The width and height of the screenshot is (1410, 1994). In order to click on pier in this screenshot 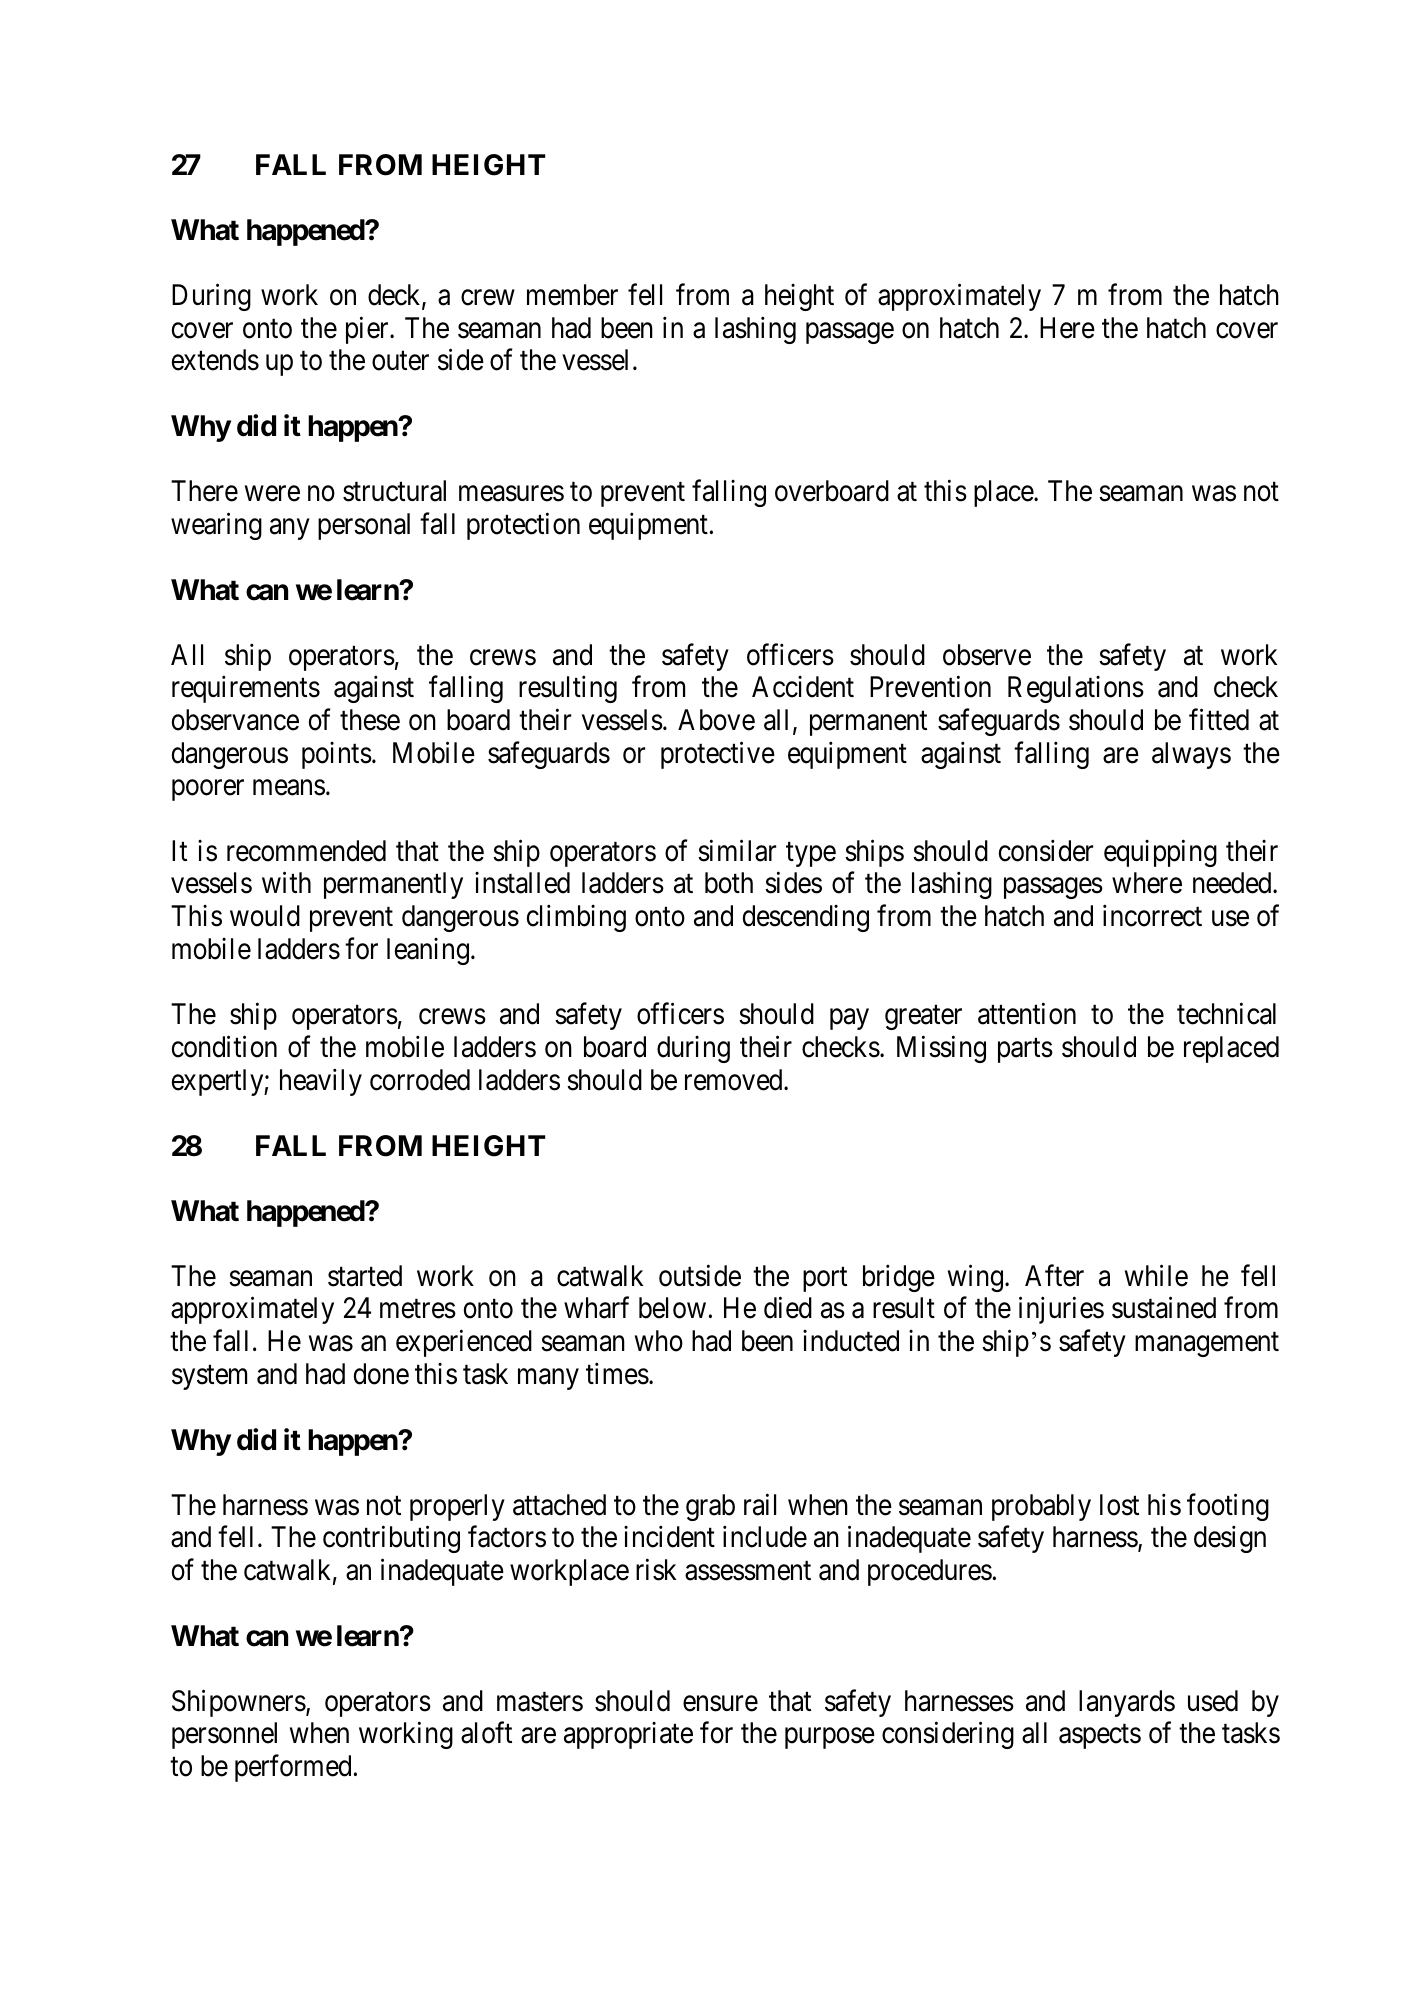, I will do `click(368, 330)`.
